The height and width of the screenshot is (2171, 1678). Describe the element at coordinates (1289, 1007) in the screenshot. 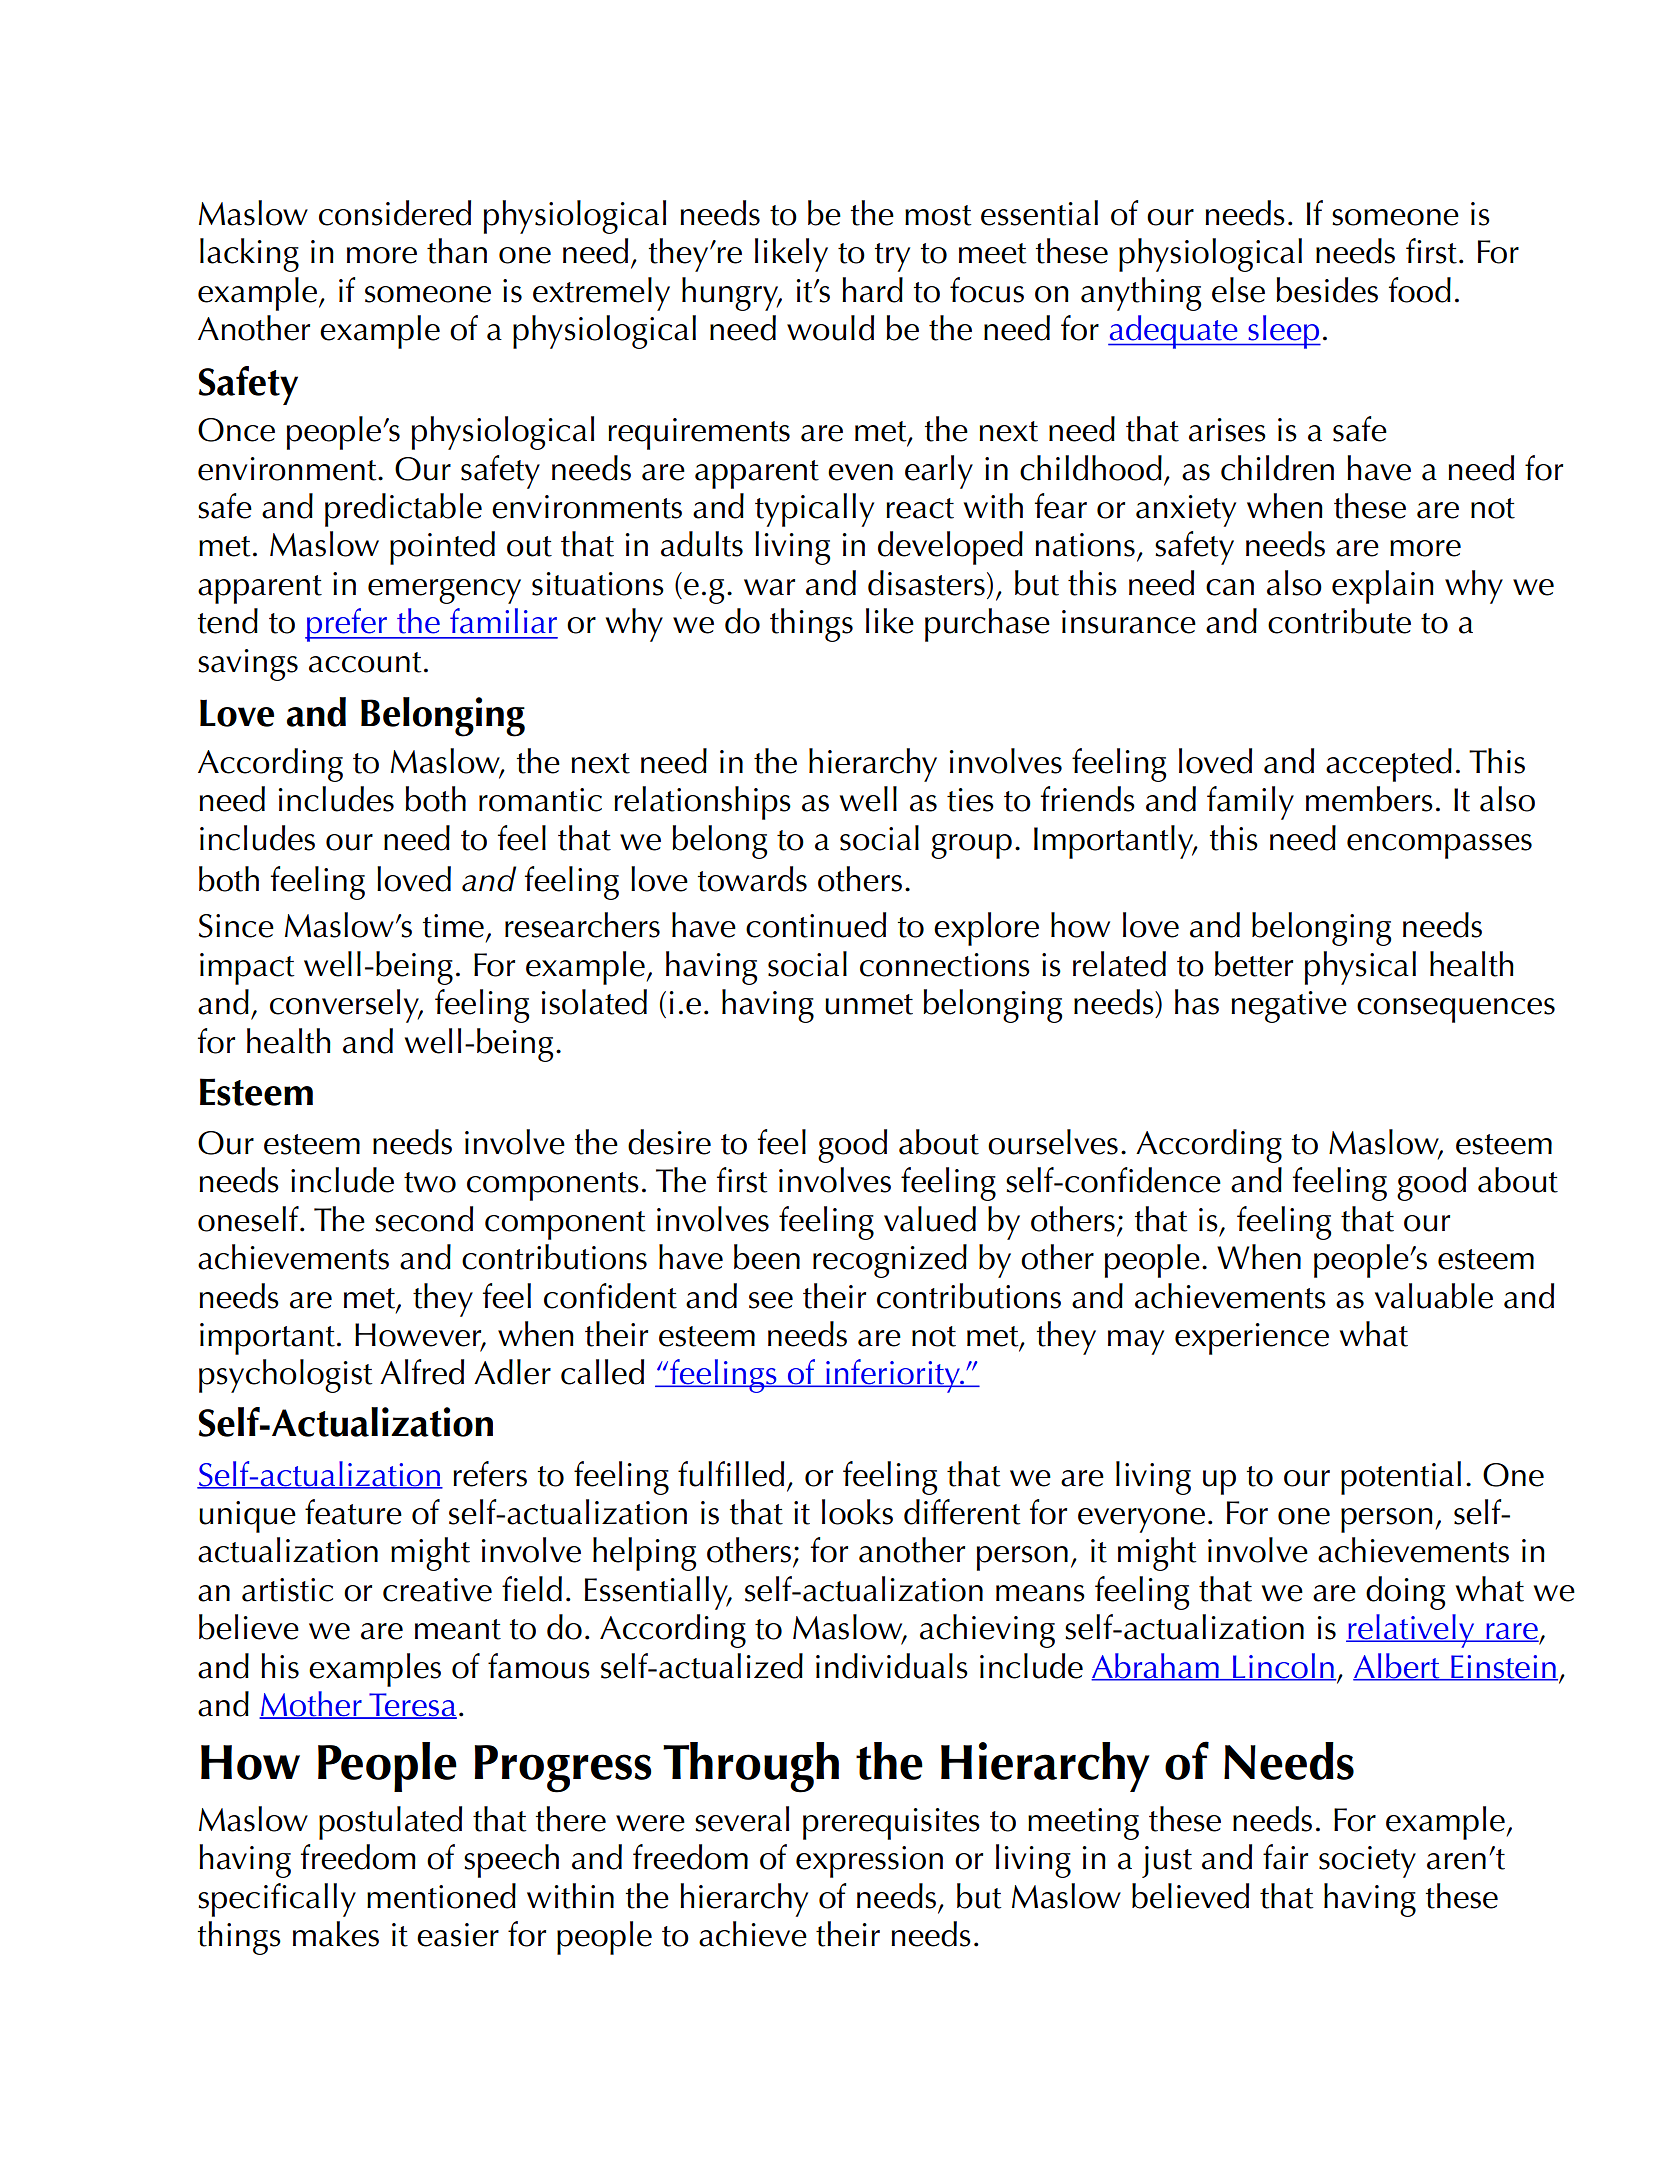

I see `negative` at that location.
